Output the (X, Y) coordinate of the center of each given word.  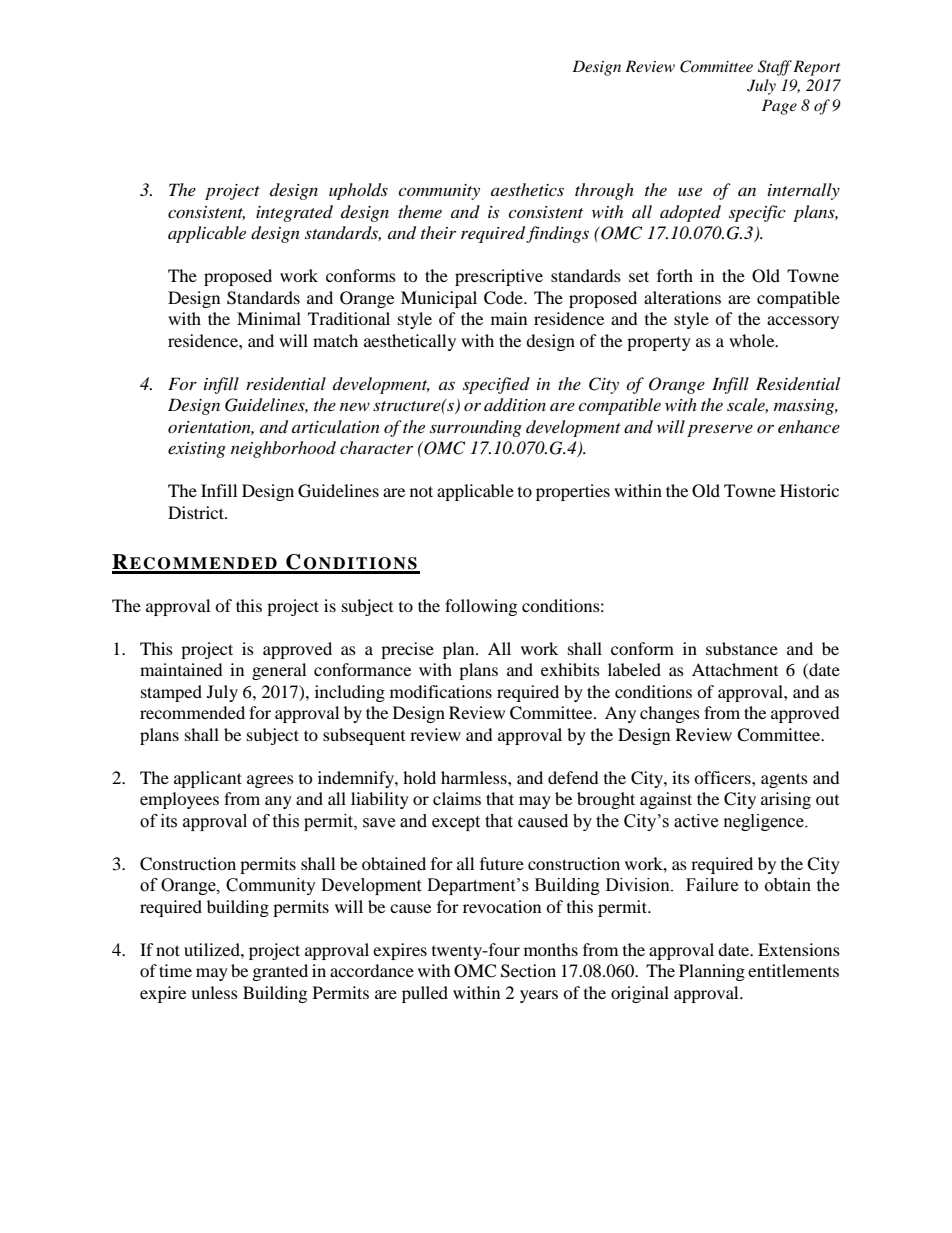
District (197, 512)
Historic (809, 490)
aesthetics (527, 189)
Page (779, 107)
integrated (294, 213)
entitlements (793, 970)
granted (280, 972)
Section (528, 971)
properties (573, 492)
